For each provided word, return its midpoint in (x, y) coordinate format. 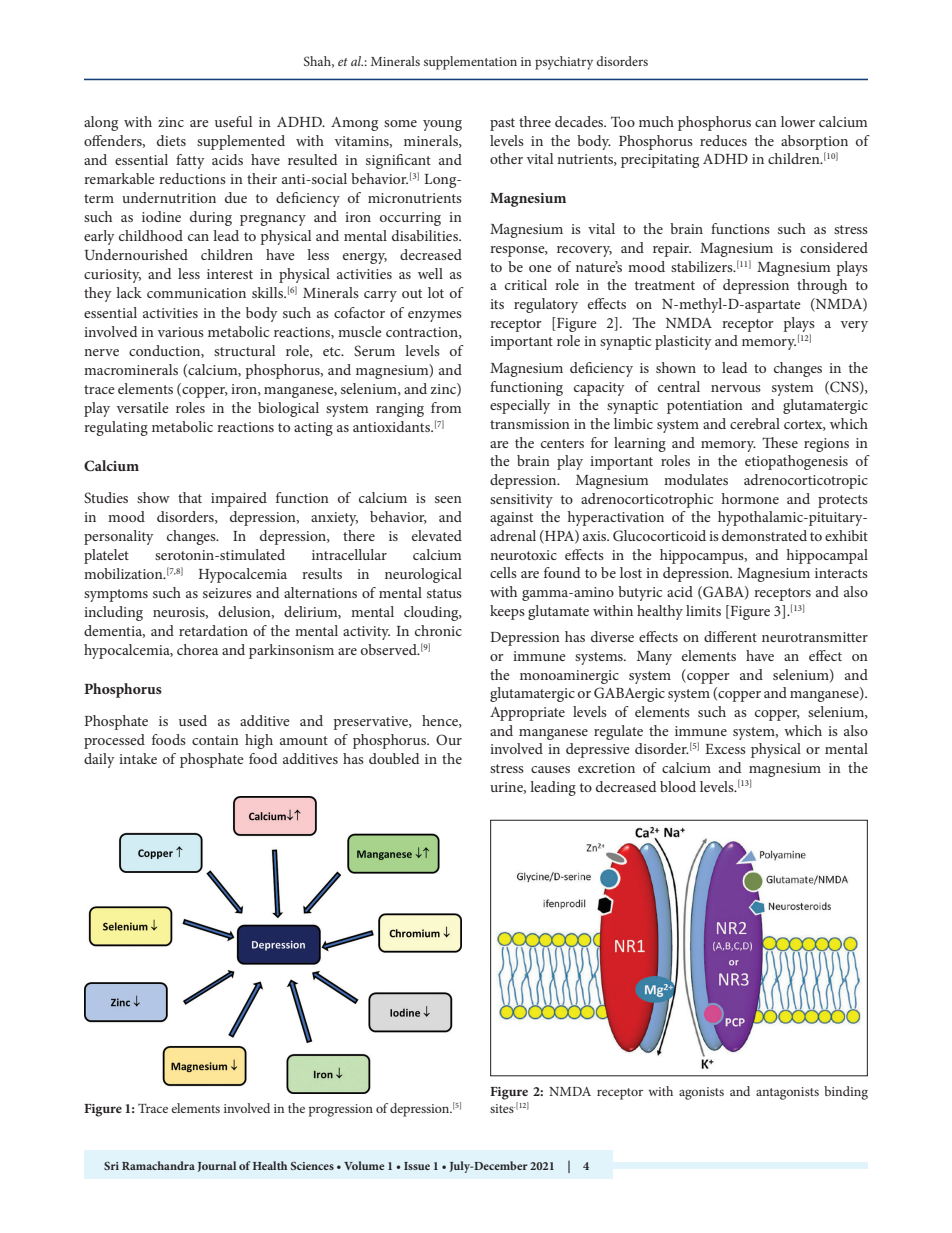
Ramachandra (158, 1165)
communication (196, 293)
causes (550, 769)
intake (138, 758)
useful (233, 121)
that (190, 497)
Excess (725, 749)
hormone (750, 498)
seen (448, 499)
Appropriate (527, 714)
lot (436, 292)
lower (798, 121)
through (822, 286)
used (193, 720)
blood (678, 786)
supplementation (470, 63)
